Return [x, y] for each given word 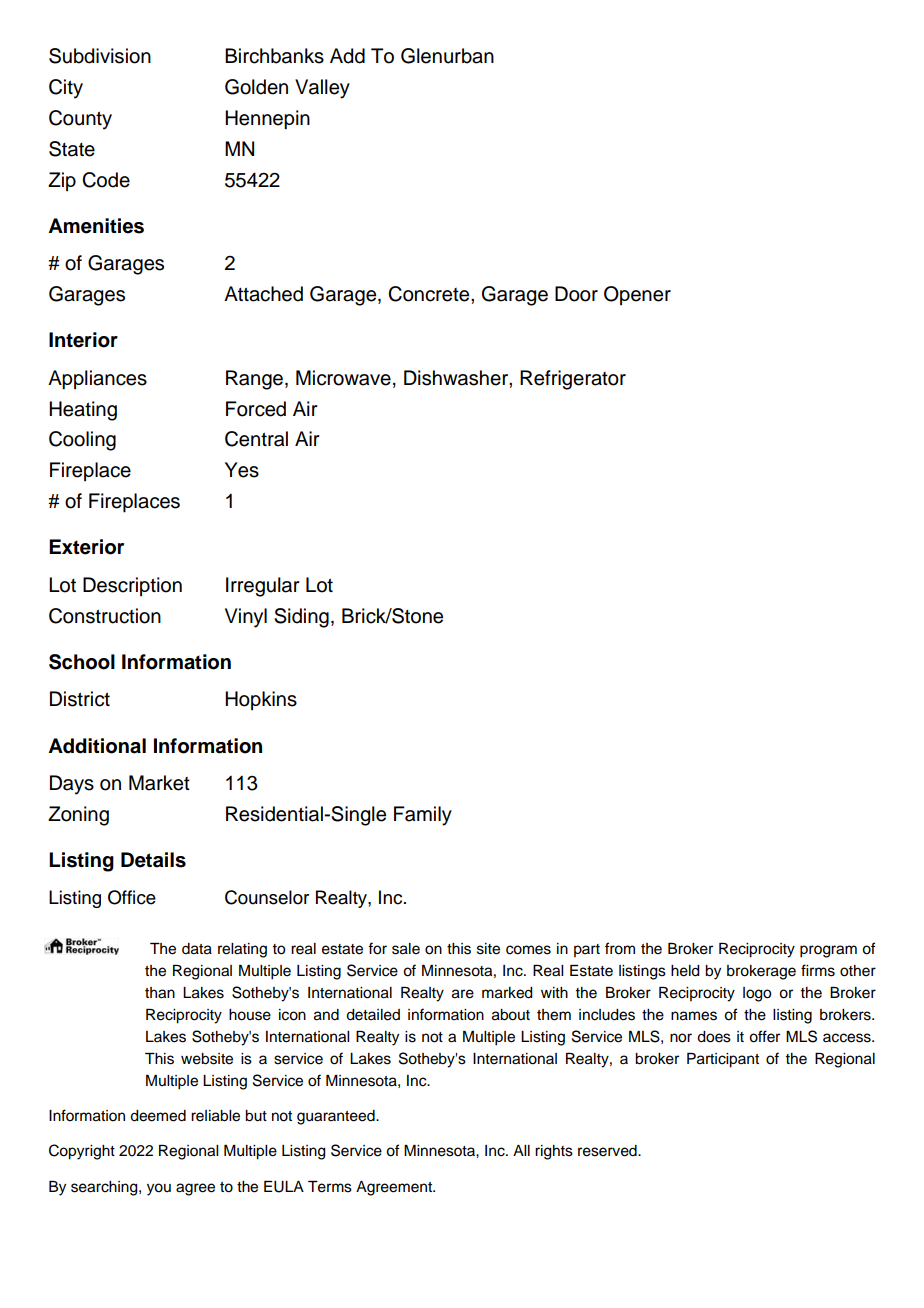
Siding [301, 618]
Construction [105, 616]
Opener [637, 295]
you [159, 1189]
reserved [608, 1151]
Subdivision [100, 56]
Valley [322, 89]
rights [554, 1152]
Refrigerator [573, 380]
